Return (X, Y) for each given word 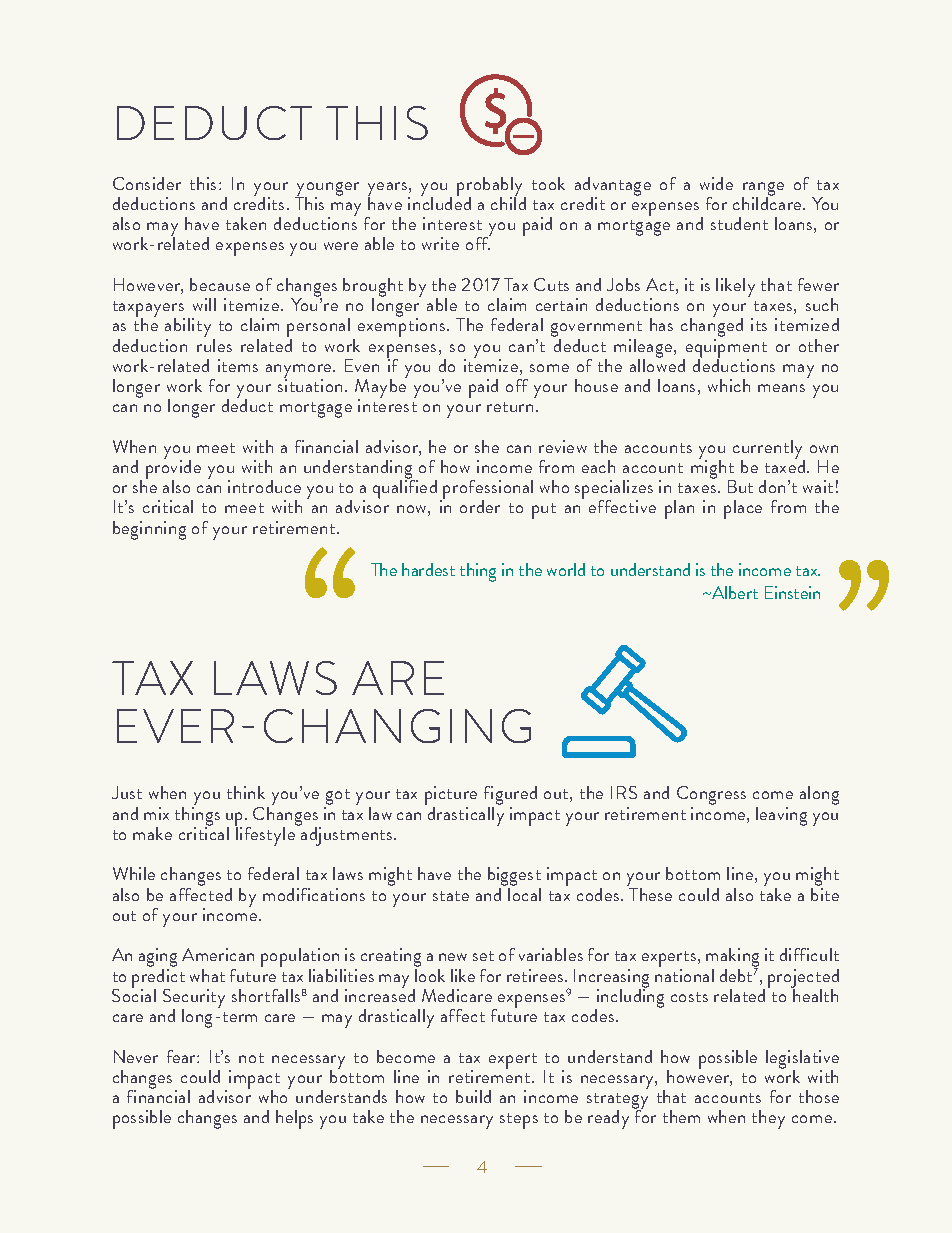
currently (769, 450)
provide (173, 470)
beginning (149, 530)
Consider (147, 183)
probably (491, 187)
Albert (734, 592)
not (251, 1058)
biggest (514, 878)
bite (825, 894)
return (510, 407)
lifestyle (265, 835)
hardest (428, 569)
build (473, 1096)
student (739, 223)
